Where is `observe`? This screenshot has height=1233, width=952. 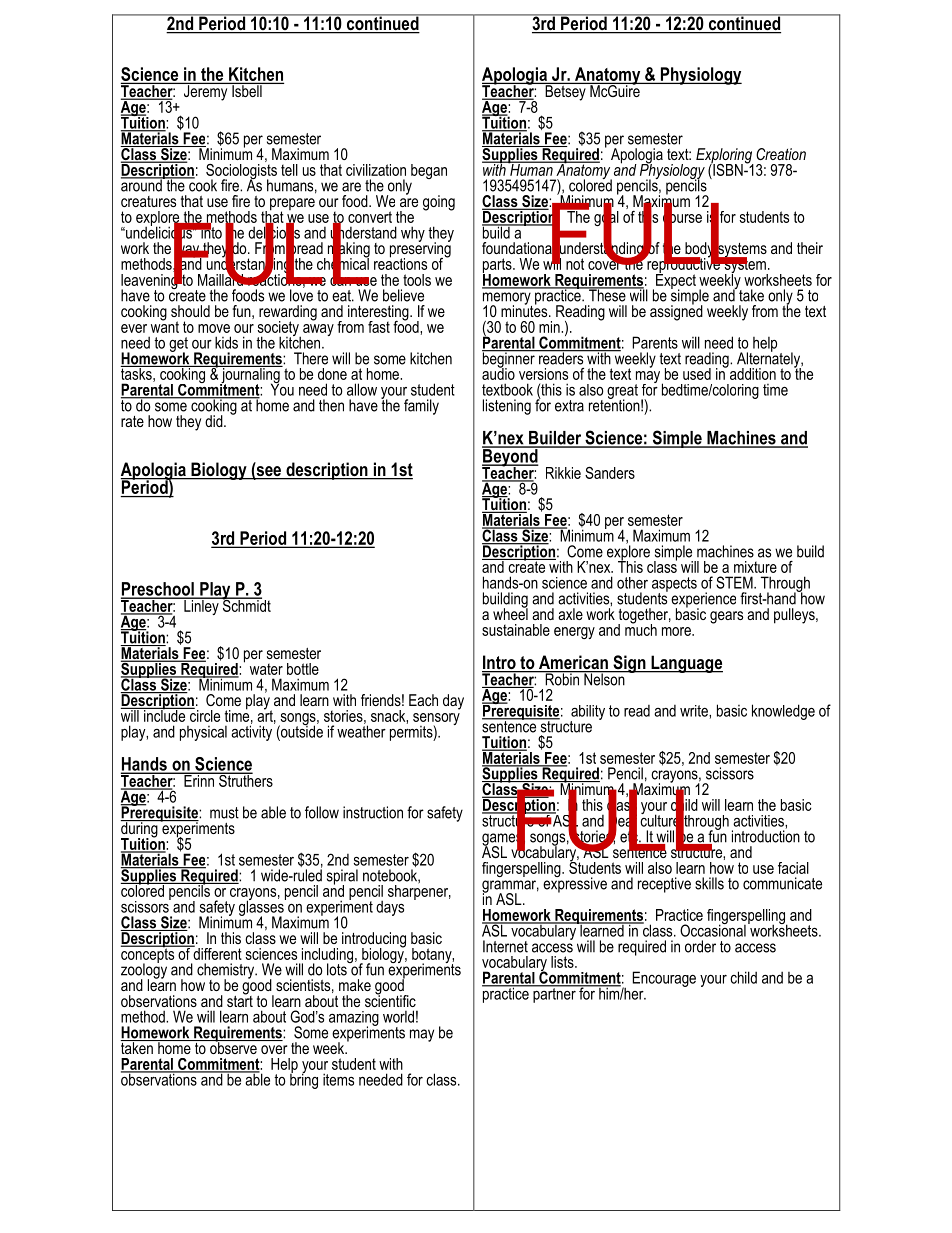 observe is located at coordinates (233, 1047).
